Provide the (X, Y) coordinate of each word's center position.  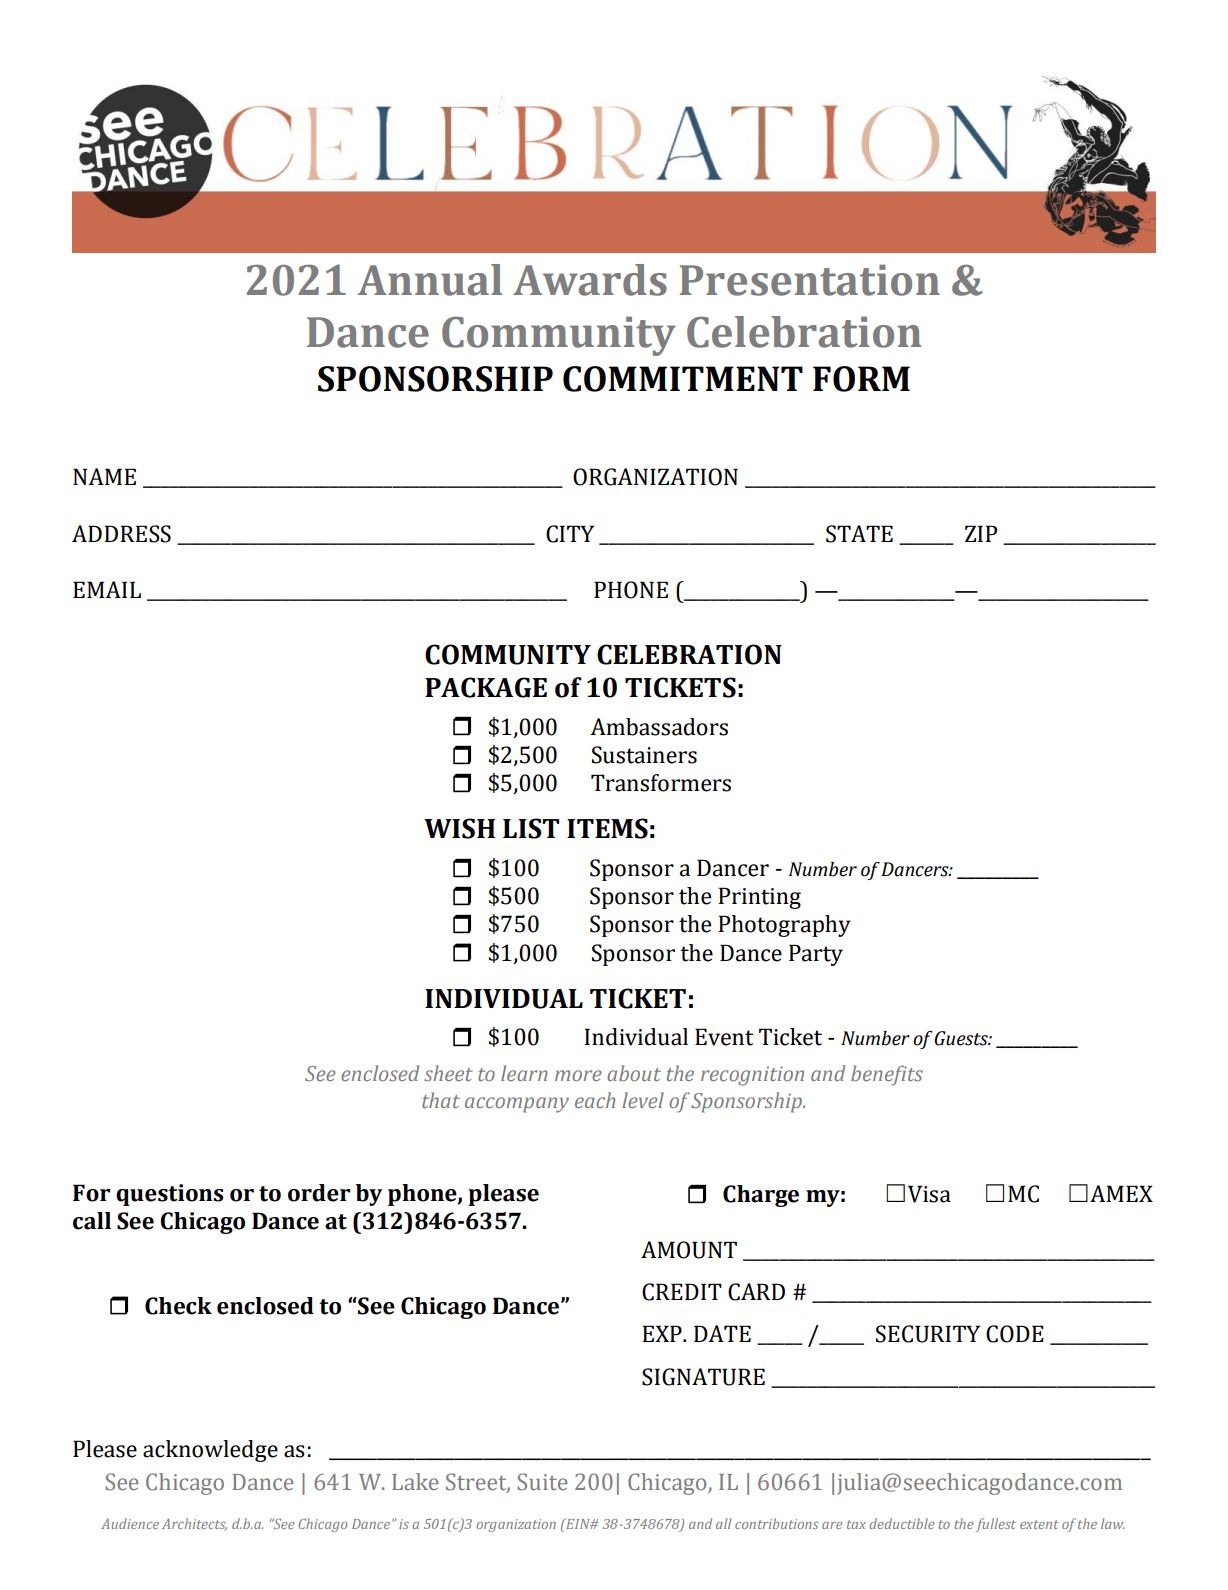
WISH (459, 828)
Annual (430, 280)
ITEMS (607, 828)
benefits (887, 1075)
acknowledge (210, 1451)
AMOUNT (689, 1250)
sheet (448, 1073)
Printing (759, 898)
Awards (590, 280)
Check (178, 1306)
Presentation (810, 280)
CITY (570, 534)
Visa (929, 1194)
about (634, 1073)
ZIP (981, 533)
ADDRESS (121, 534)
